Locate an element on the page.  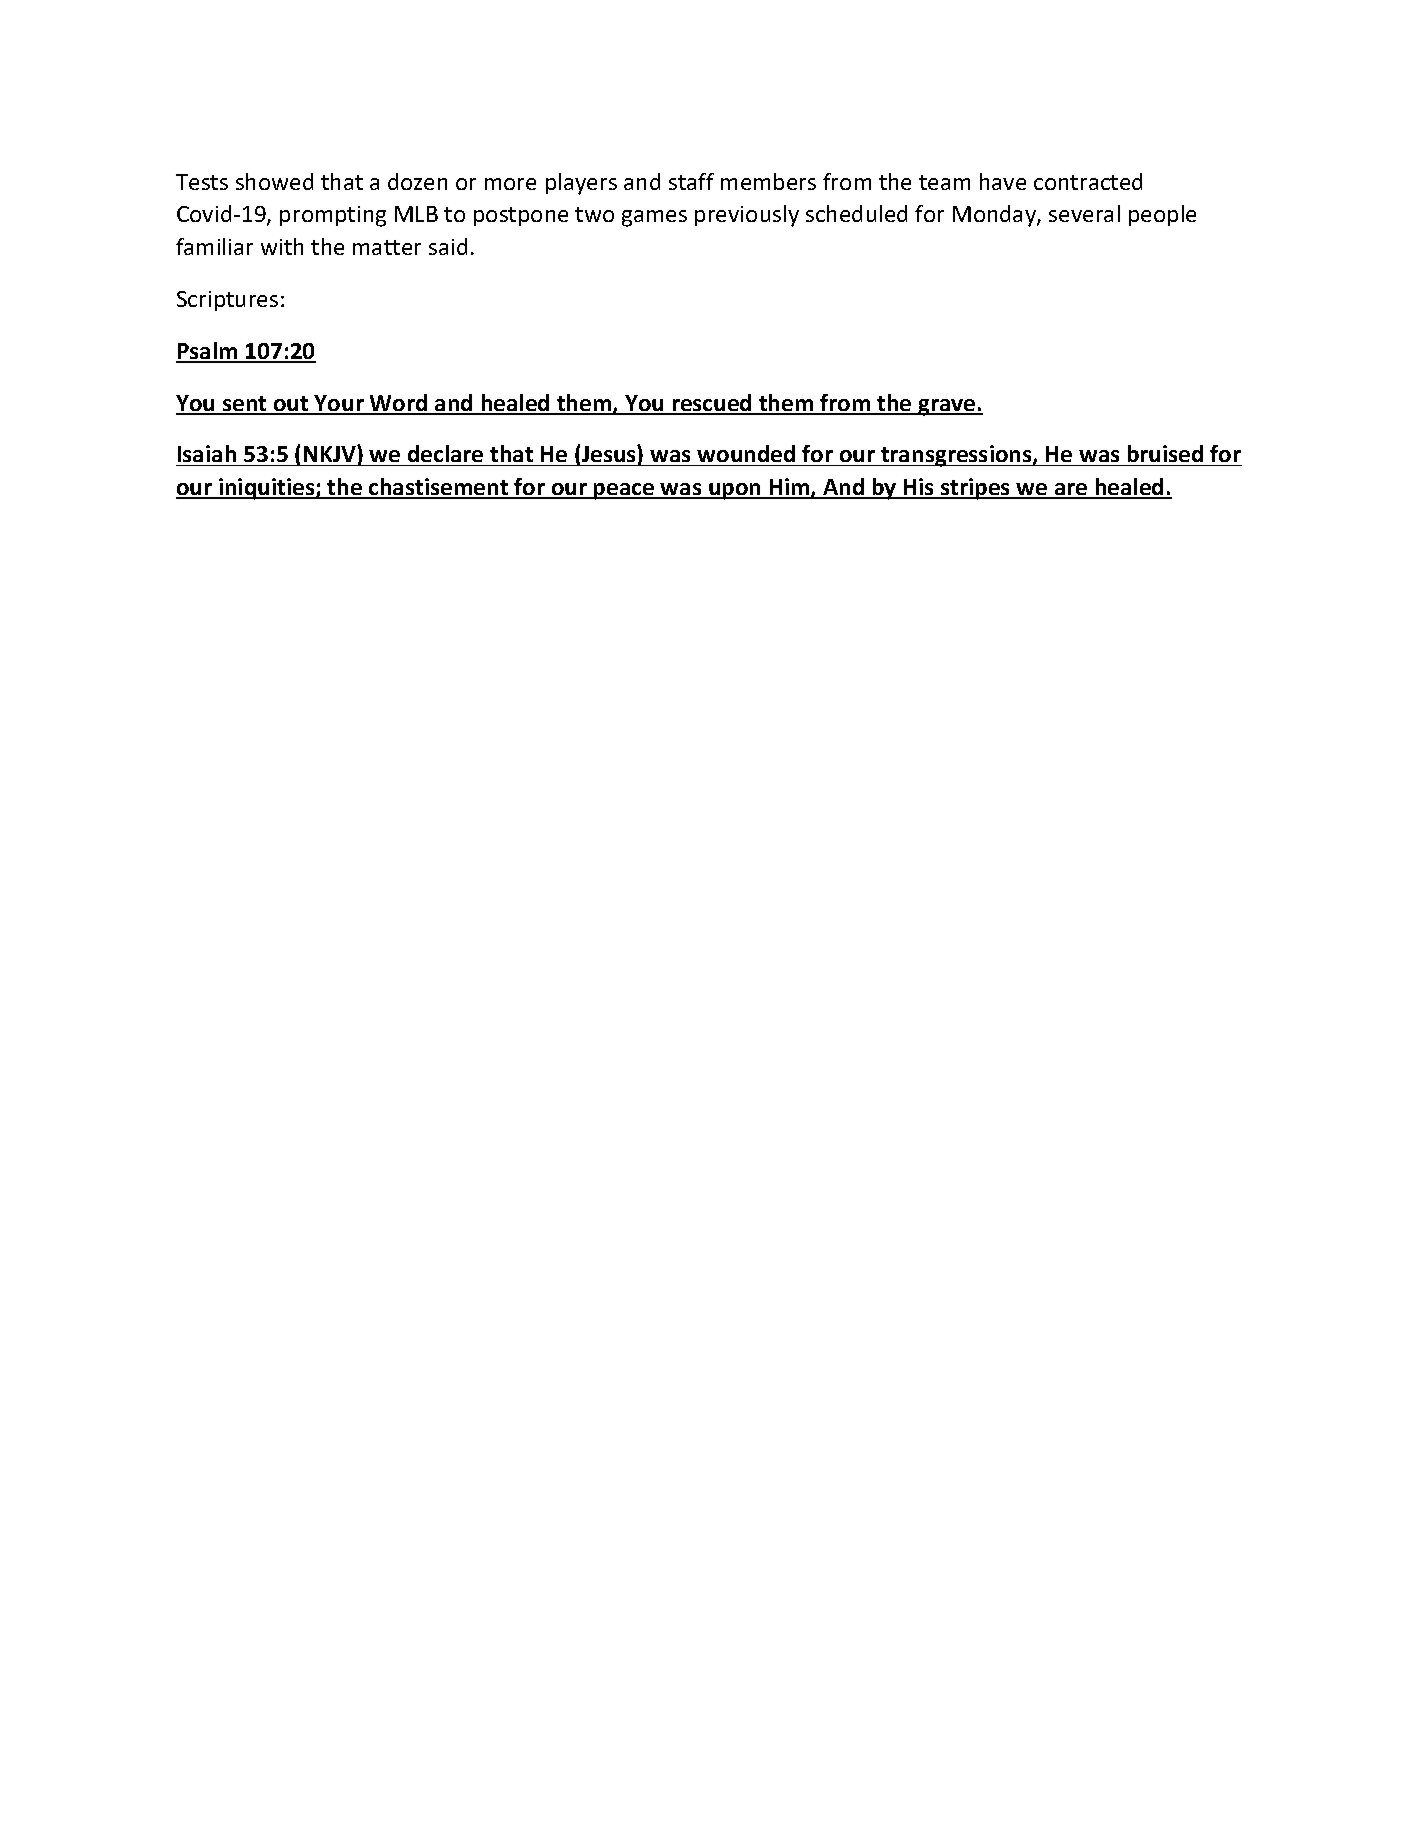
Scriptures is located at coordinates (227, 301).
